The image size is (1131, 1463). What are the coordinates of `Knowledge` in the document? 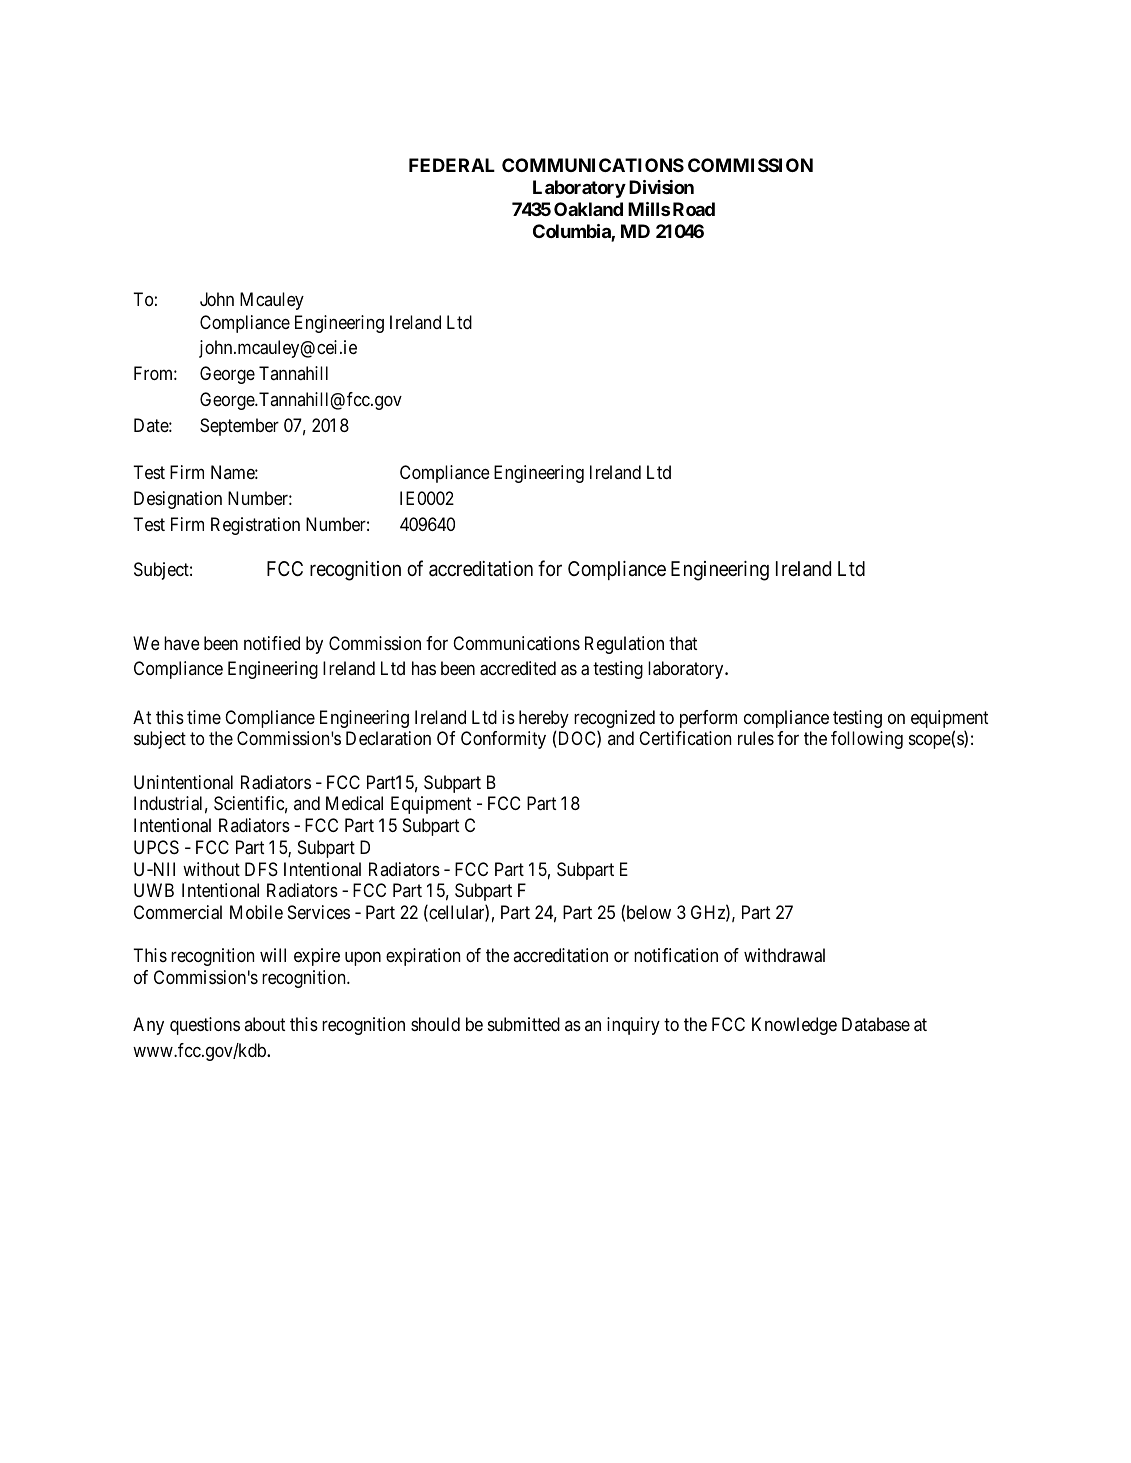 It's located at (794, 1026).
